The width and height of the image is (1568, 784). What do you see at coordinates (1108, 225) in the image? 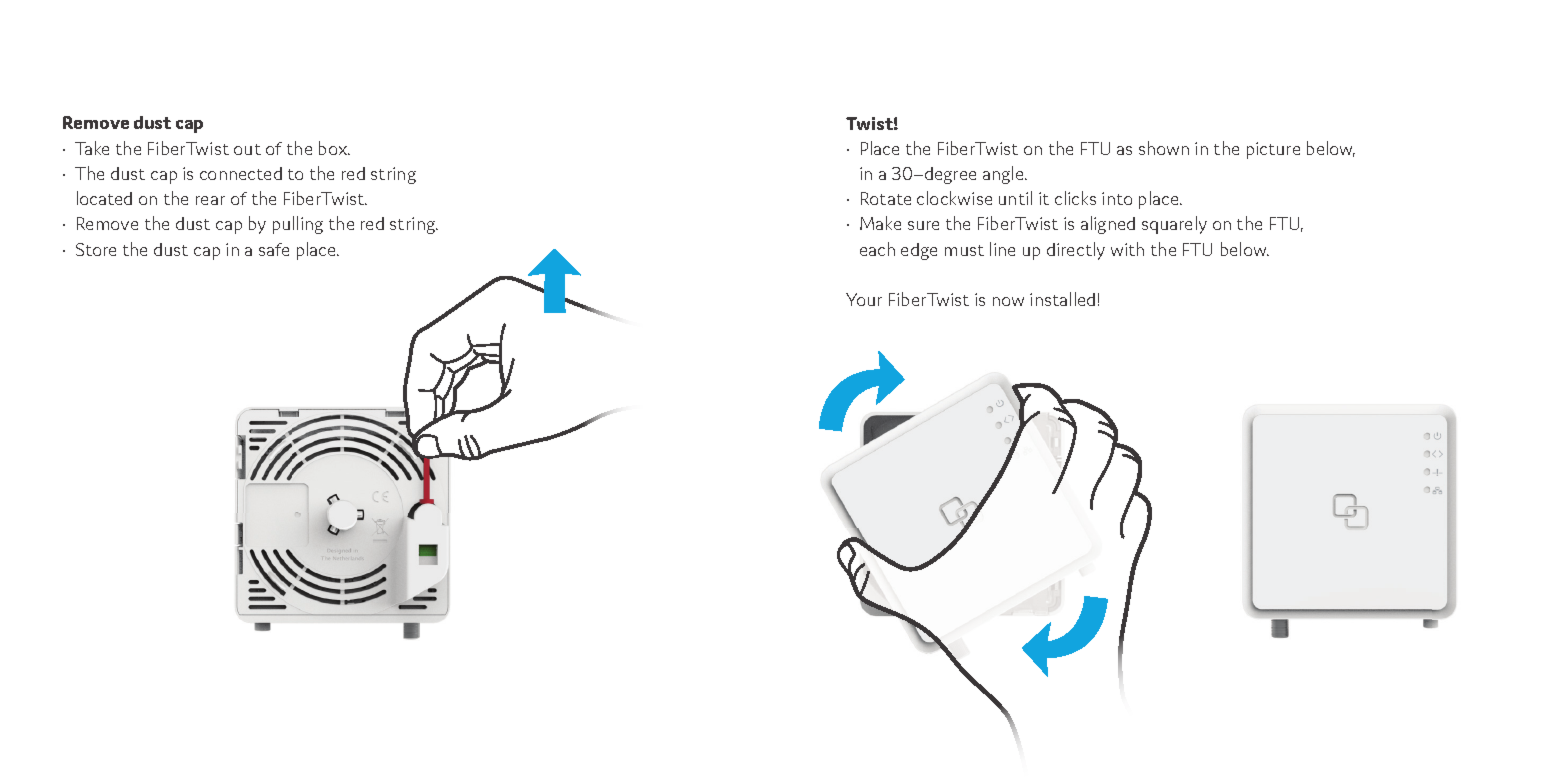
I see `aligned` at bounding box center [1108, 225].
